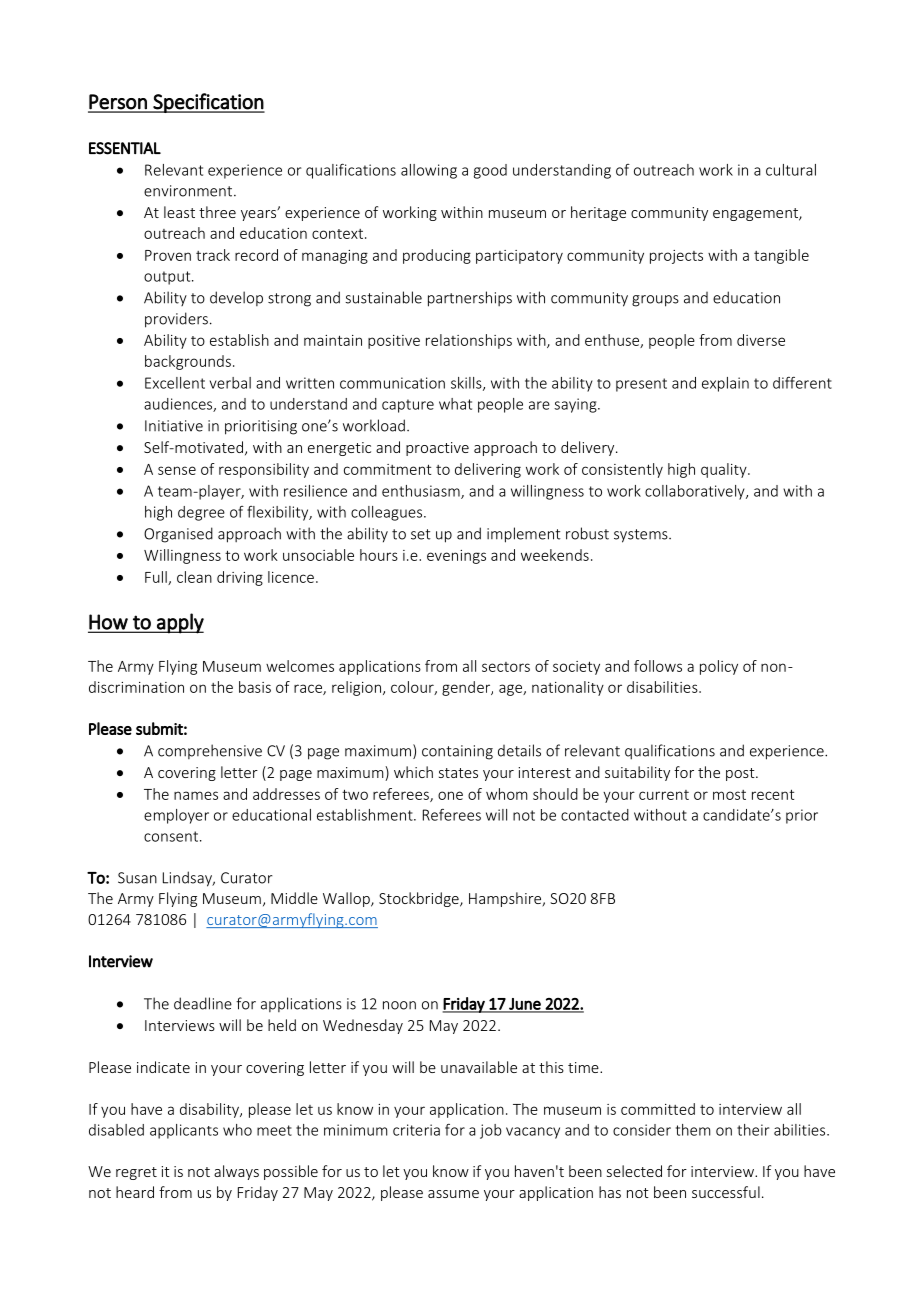 The height and width of the image is (1308, 924). What do you see at coordinates (488, 470) in the image?
I see `delivering` at bounding box center [488, 470].
